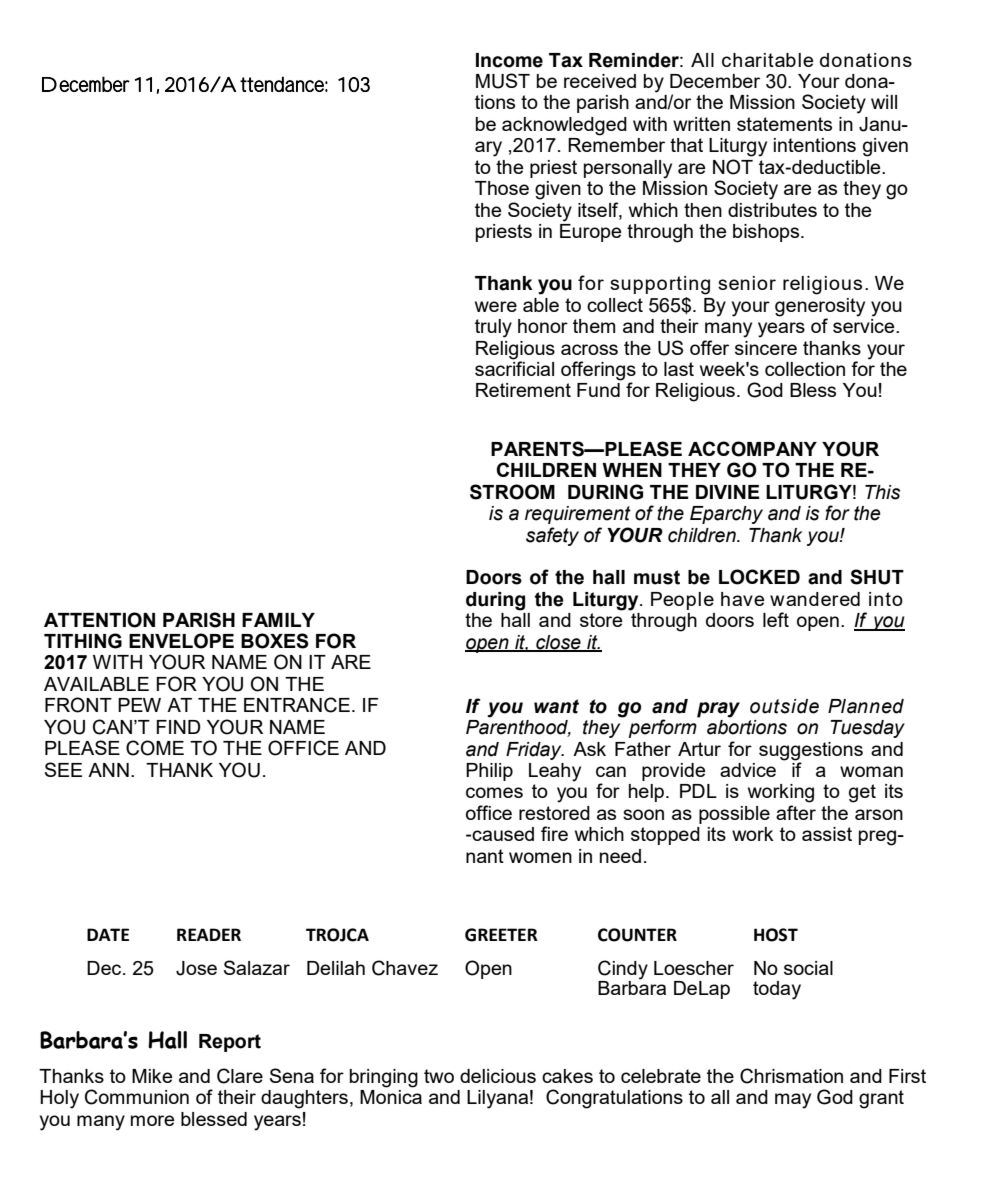 Image resolution: width=991 pixels, height=1204 pixels. Describe the element at coordinates (558, 643) in the screenshot. I see `close` at that location.
